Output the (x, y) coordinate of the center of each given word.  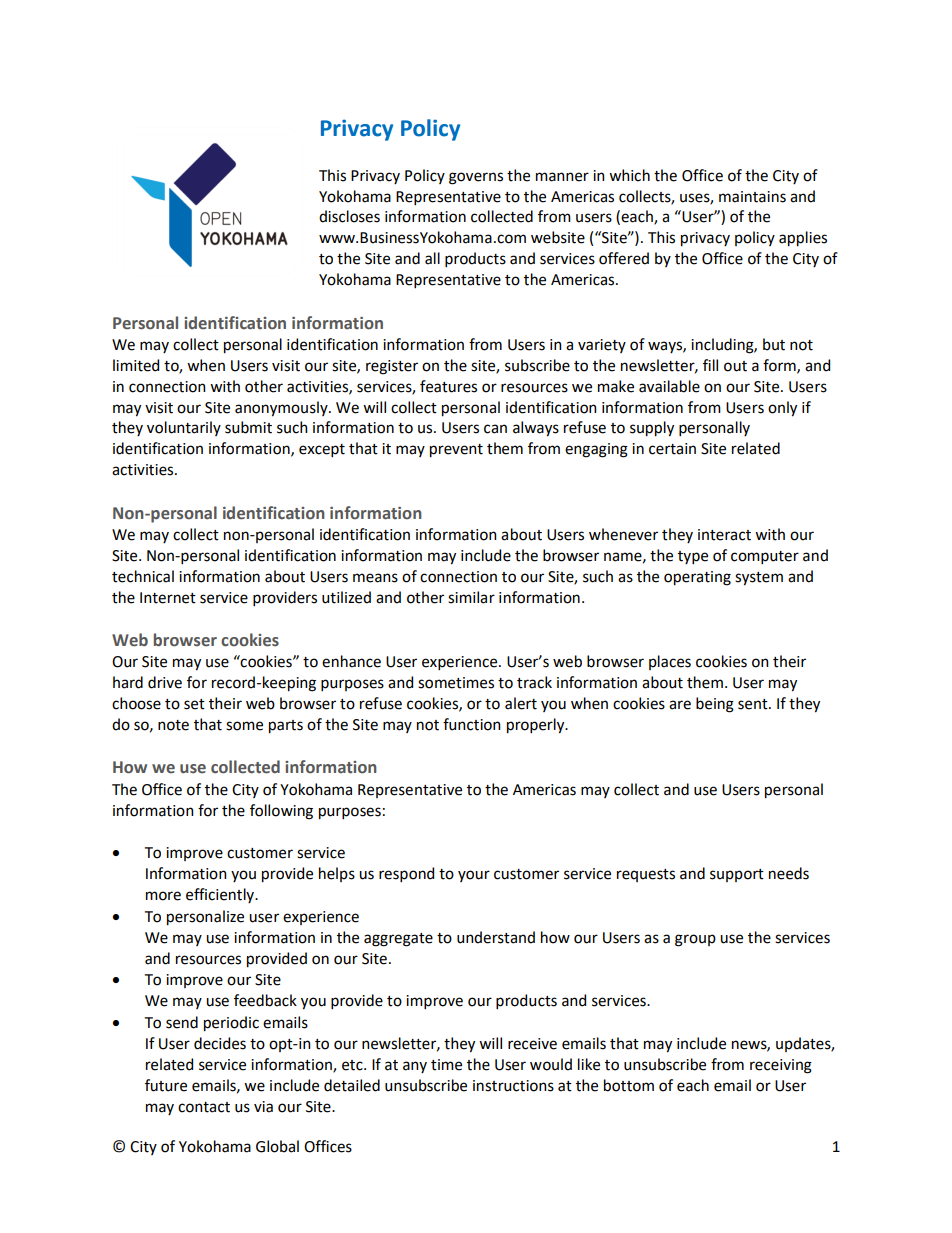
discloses (349, 216)
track (534, 682)
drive (165, 682)
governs (476, 178)
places (670, 662)
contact (204, 1107)
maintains (752, 197)
